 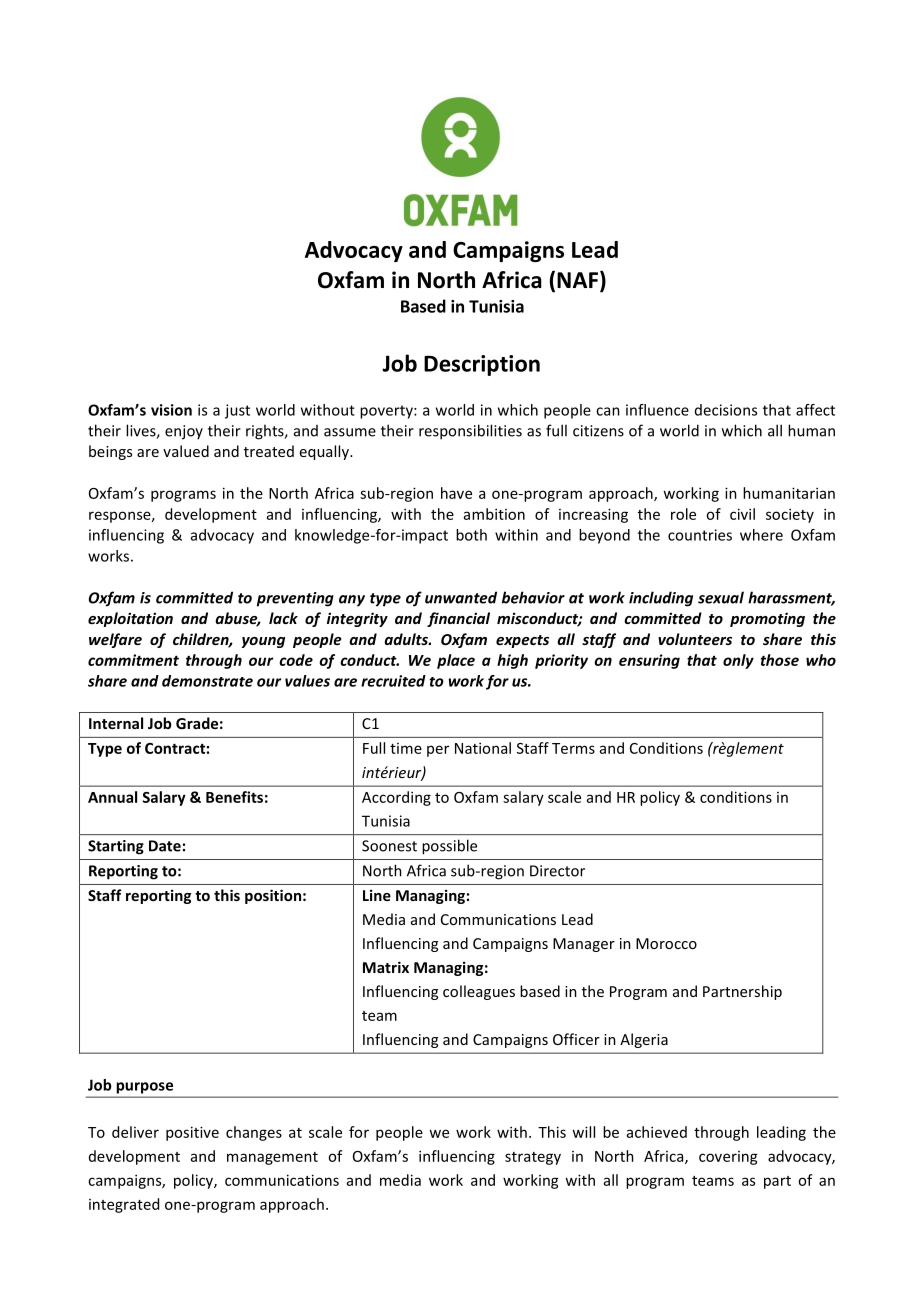 What do you see at coordinates (726, 410) in the screenshot?
I see `decisions` at bounding box center [726, 410].
